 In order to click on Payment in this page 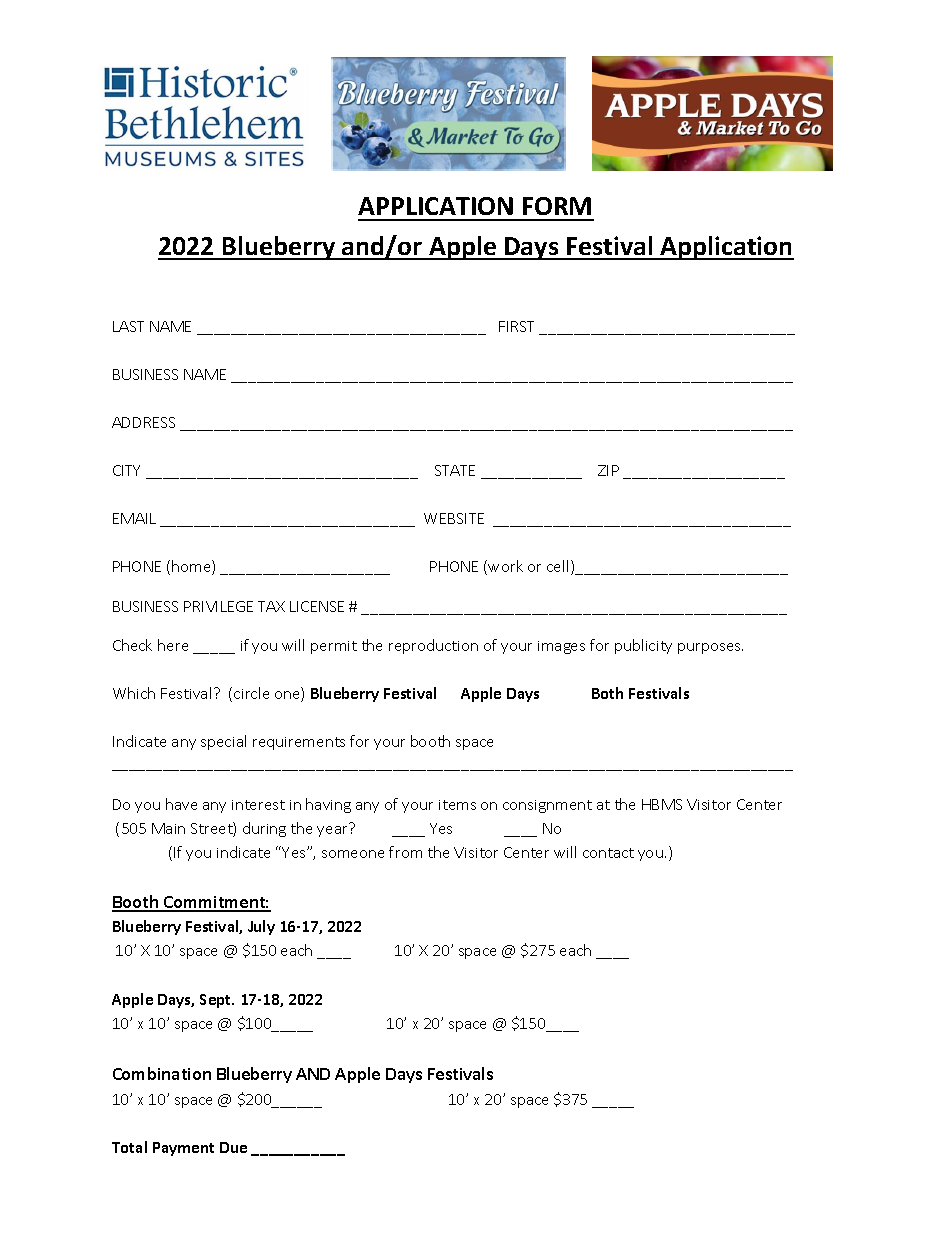, I will do `click(183, 1149)`.
